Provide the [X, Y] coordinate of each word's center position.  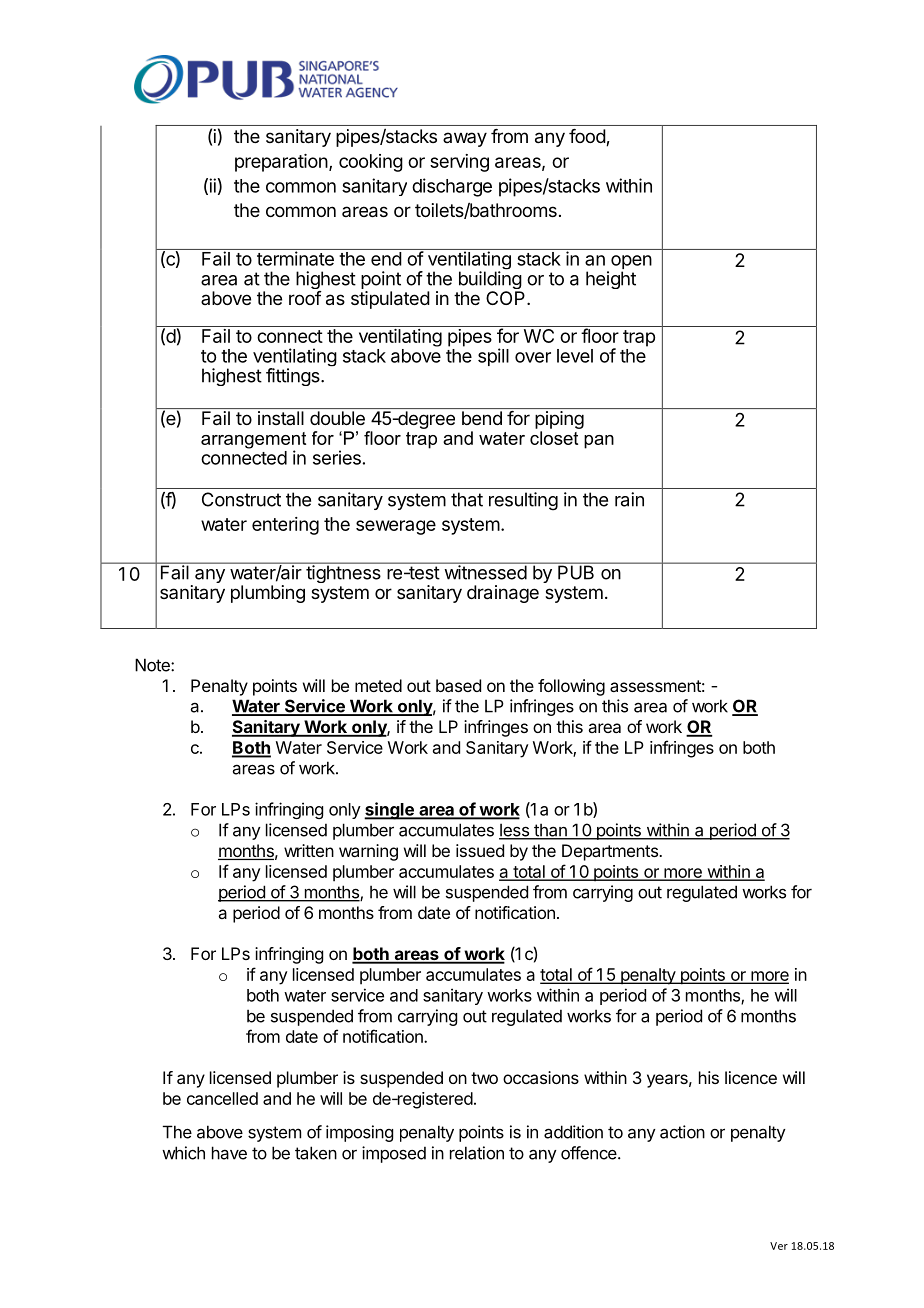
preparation [281, 163]
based [458, 685]
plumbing [268, 594]
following [571, 687]
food [588, 137]
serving [459, 163]
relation [477, 1153]
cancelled [222, 1098]
